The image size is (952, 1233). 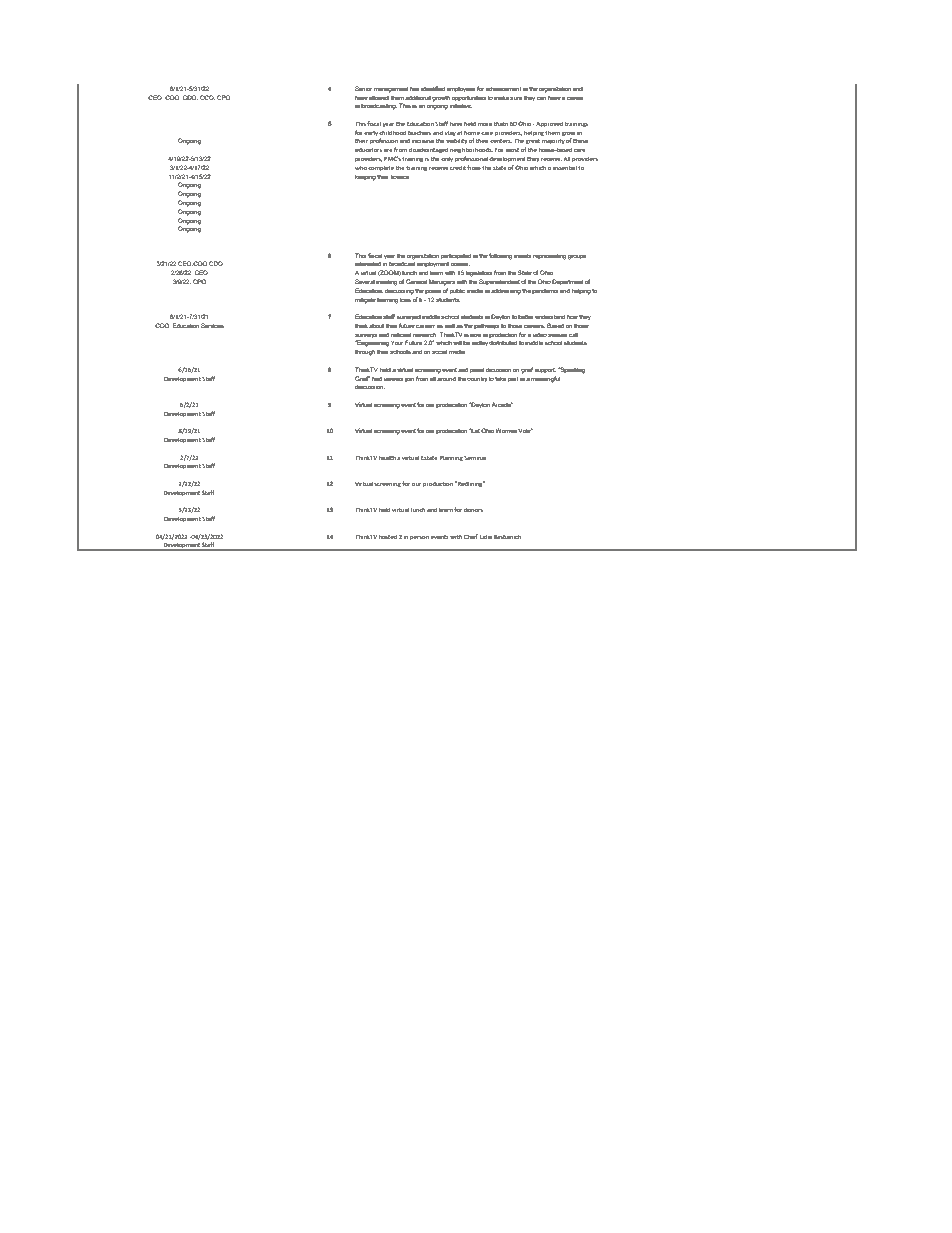 What do you see at coordinates (363, 88) in the screenshot?
I see `Senior` at bounding box center [363, 88].
